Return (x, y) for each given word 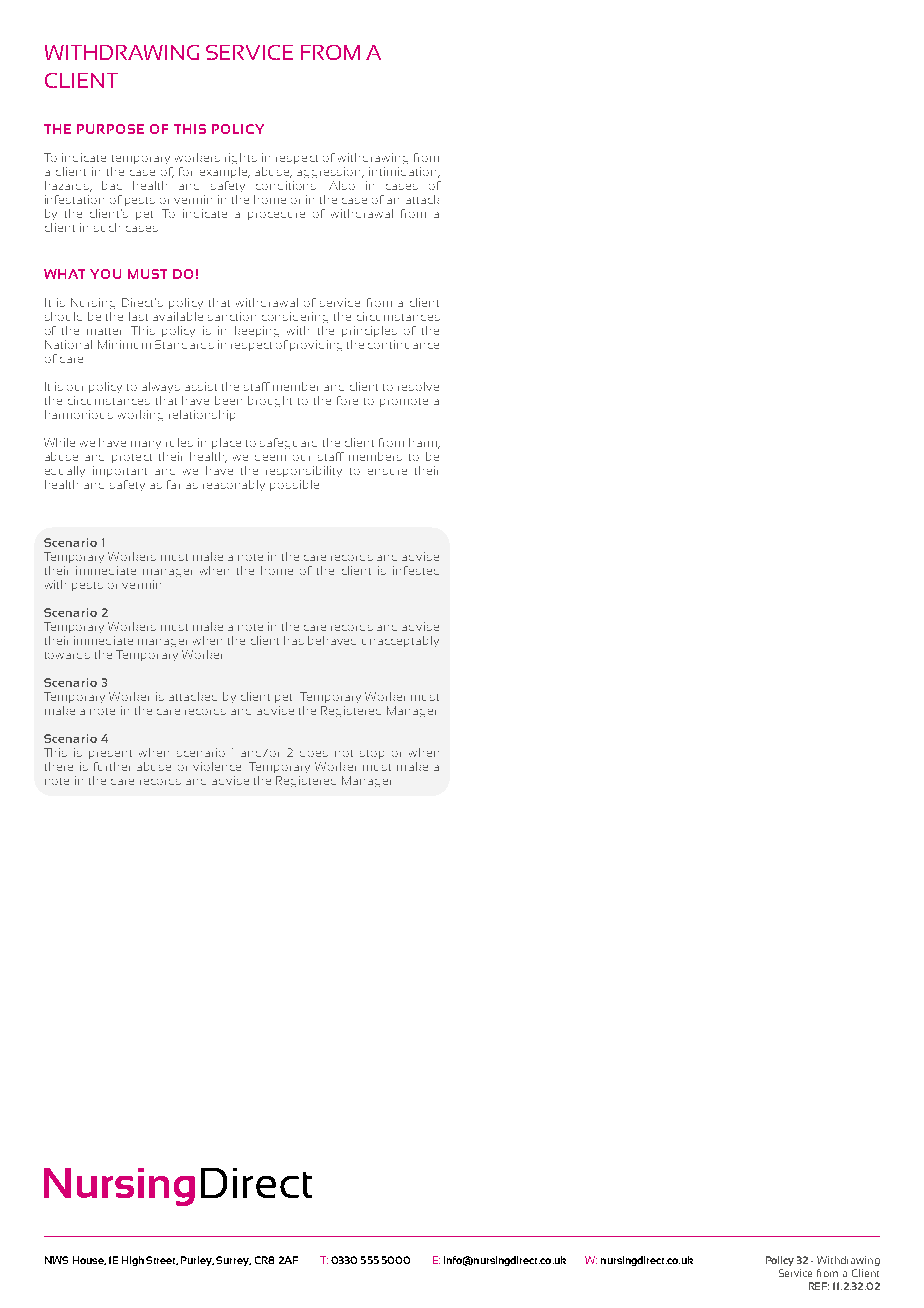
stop (372, 754)
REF (819, 1286)
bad (112, 185)
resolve (418, 386)
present (110, 754)
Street (162, 1260)
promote (404, 402)
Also (342, 185)
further (112, 766)
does (314, 754)
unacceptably (400, 641)
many (146, 445)
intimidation (404, 172)
